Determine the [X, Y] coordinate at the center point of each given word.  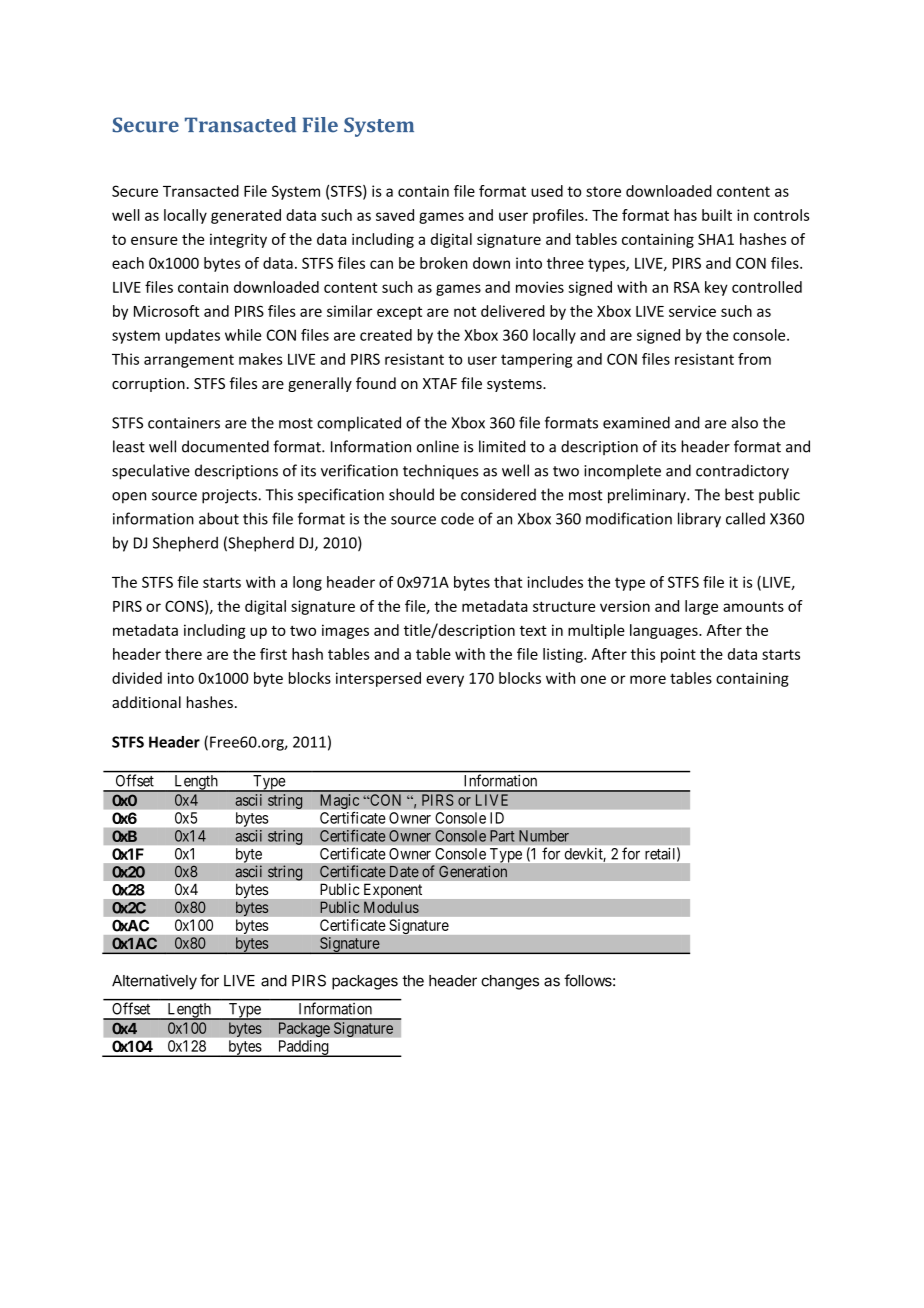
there [183, 654]
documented [225, 446]
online [438, 446]
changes [510, 982]
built [717, 215]
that [508, 582]
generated [246, 216]
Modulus [391, 907]
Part [502, 836]
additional [146, 702]
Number [544, 836]
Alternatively [154, 982]
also [745, 422]
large [701, 607]
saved [395, 215]
